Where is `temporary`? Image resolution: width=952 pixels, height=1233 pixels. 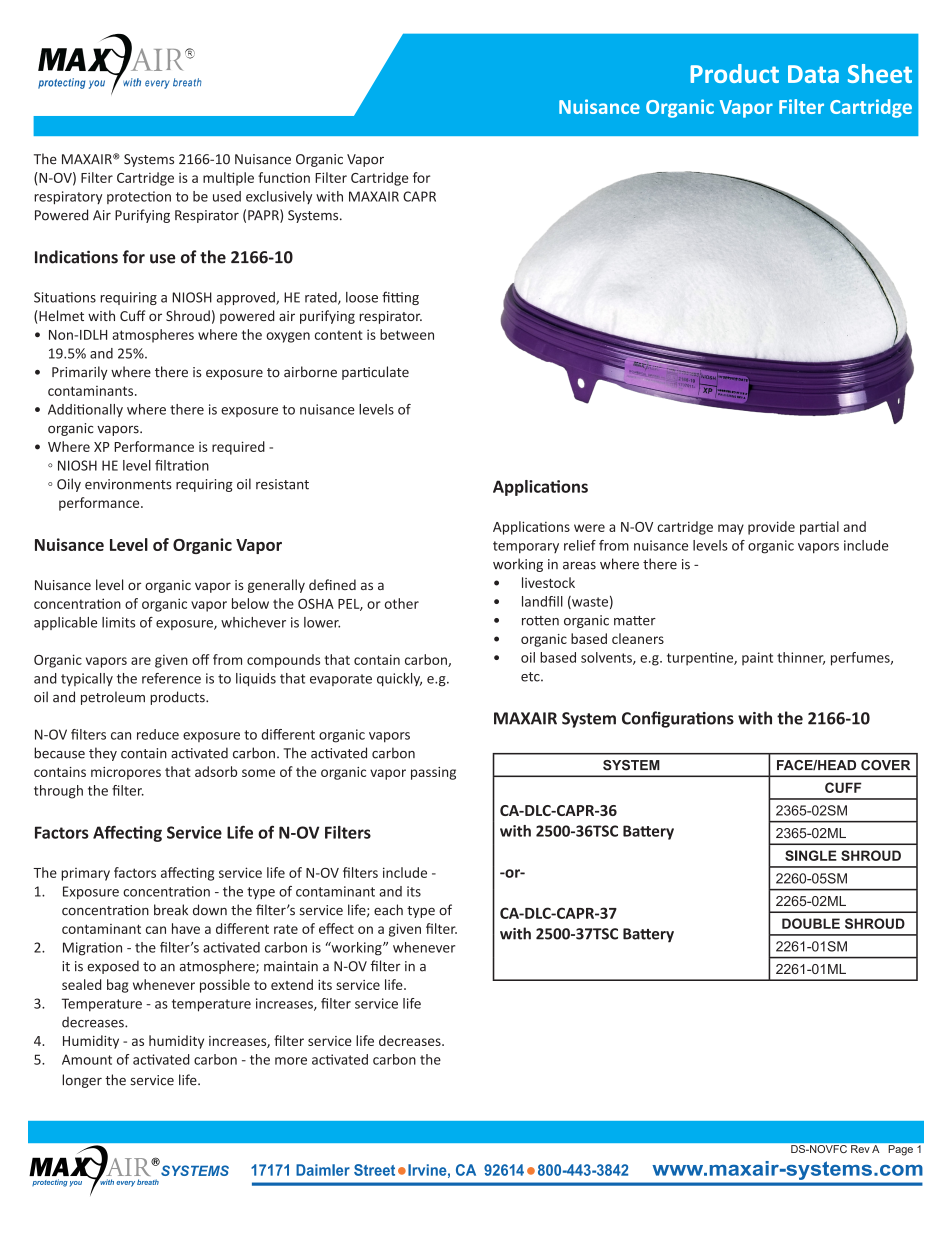 temporary is located at coordinates (526, 547).
